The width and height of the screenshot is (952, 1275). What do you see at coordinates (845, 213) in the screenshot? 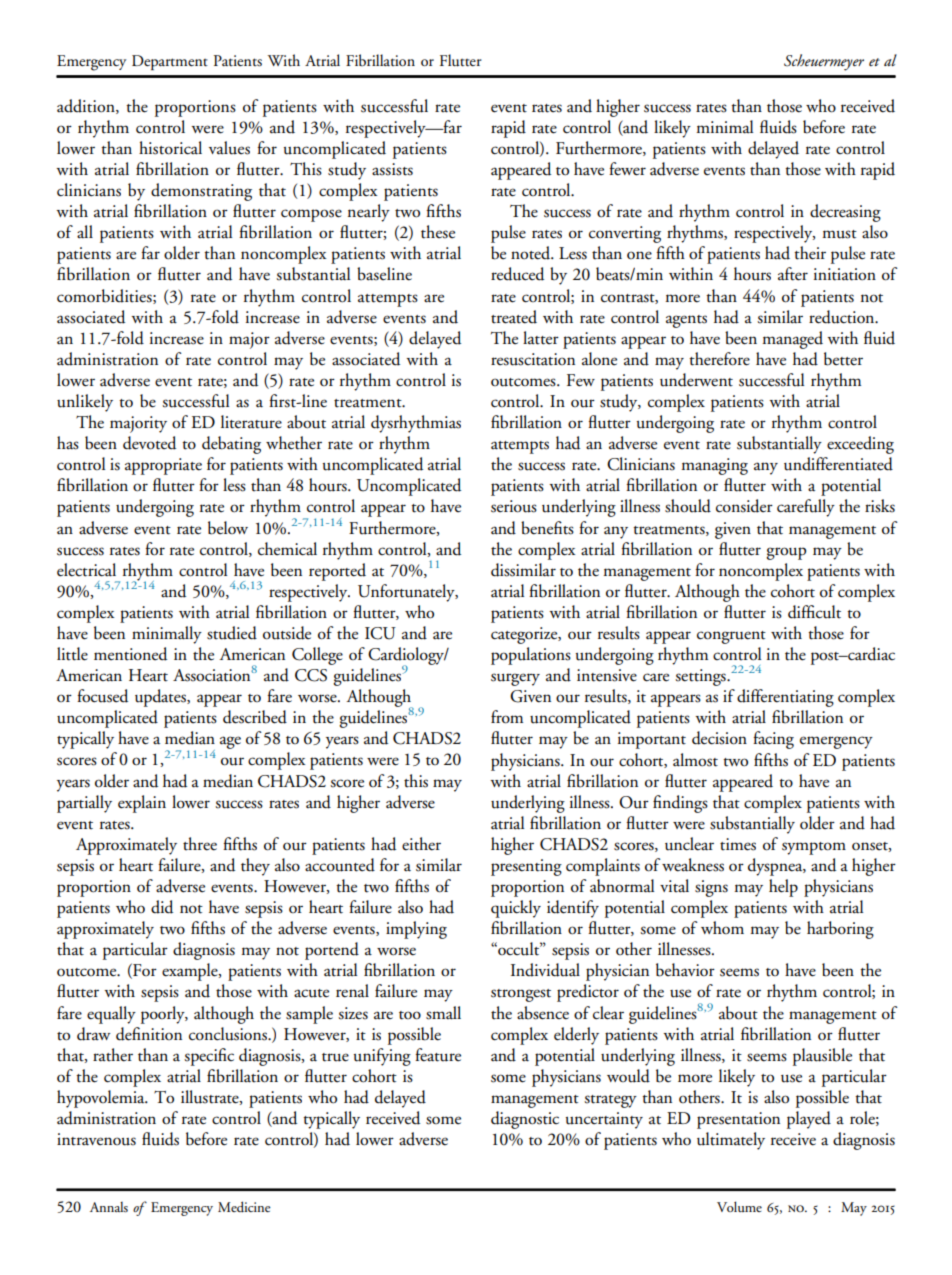
I see `decreasing` at bounding box center [845, 213].
